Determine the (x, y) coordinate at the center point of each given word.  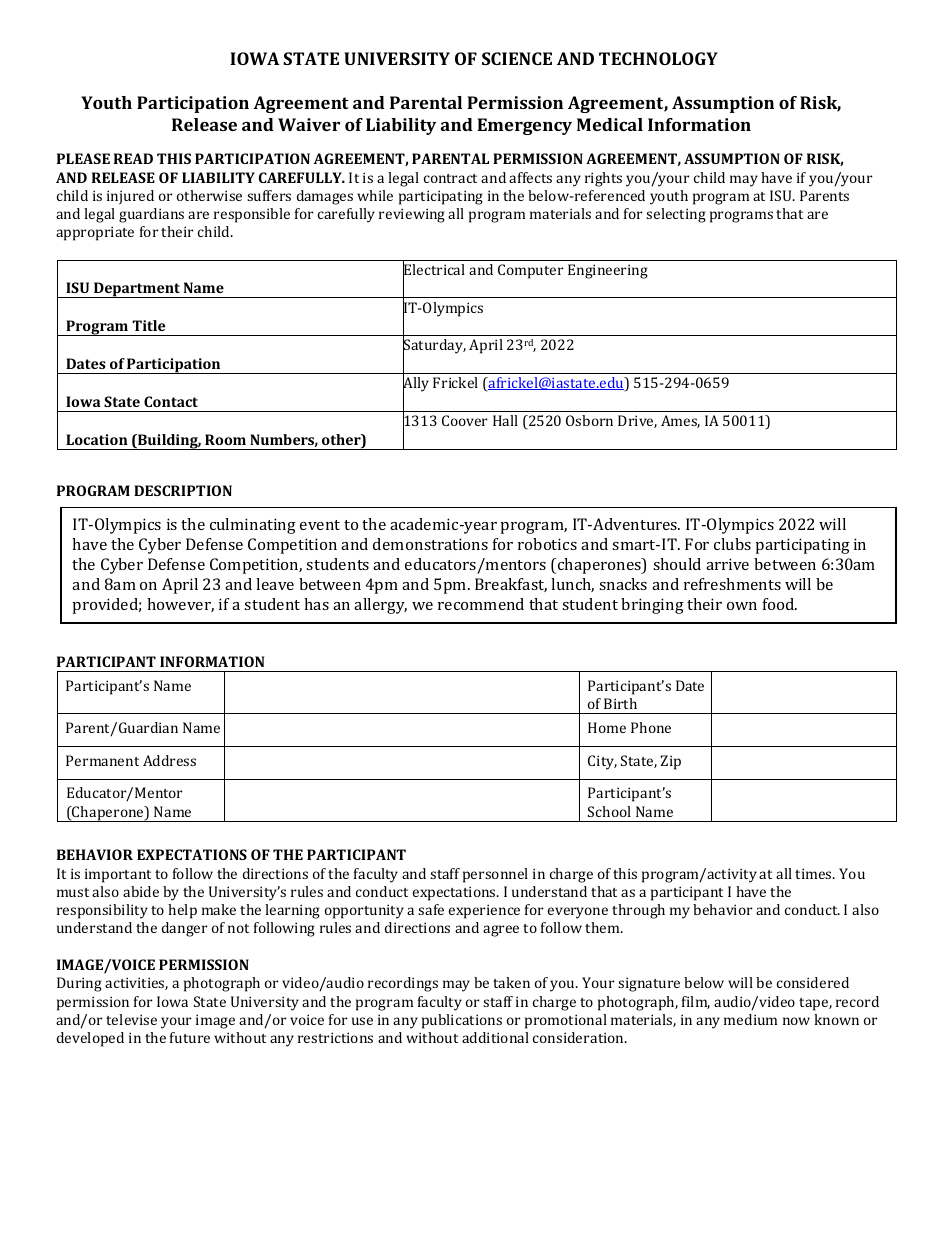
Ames (680, 421)
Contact (171, 401)
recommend (481, 604)
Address (169, 760)
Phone (651, 727)
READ (133, 158)
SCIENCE (517, 58)
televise (131, 1019)
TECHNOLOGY (658, 58)
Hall (505, 420)
